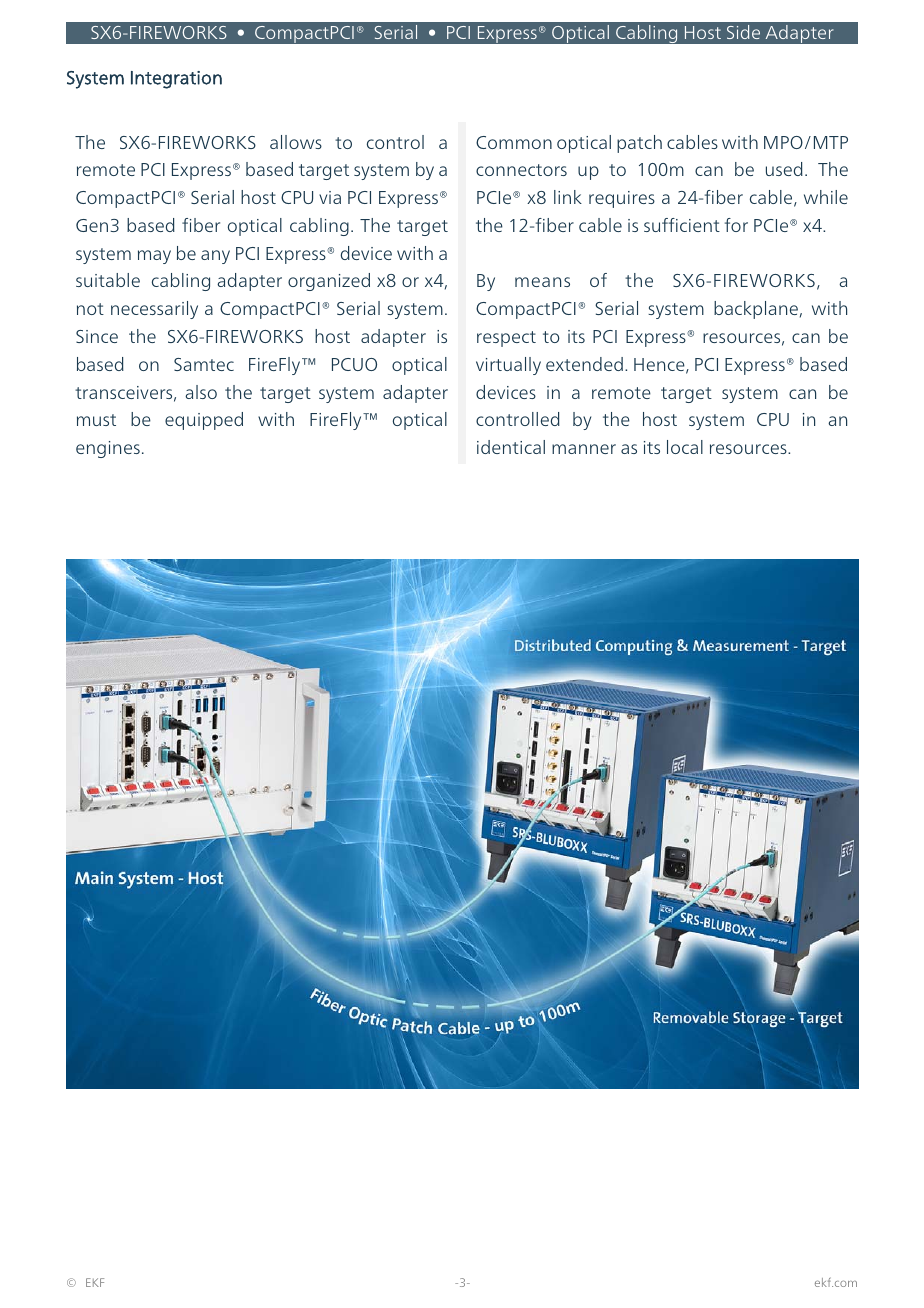 The width and height of the image is (924, 1308). I want to click on used, so click(784, 169).
